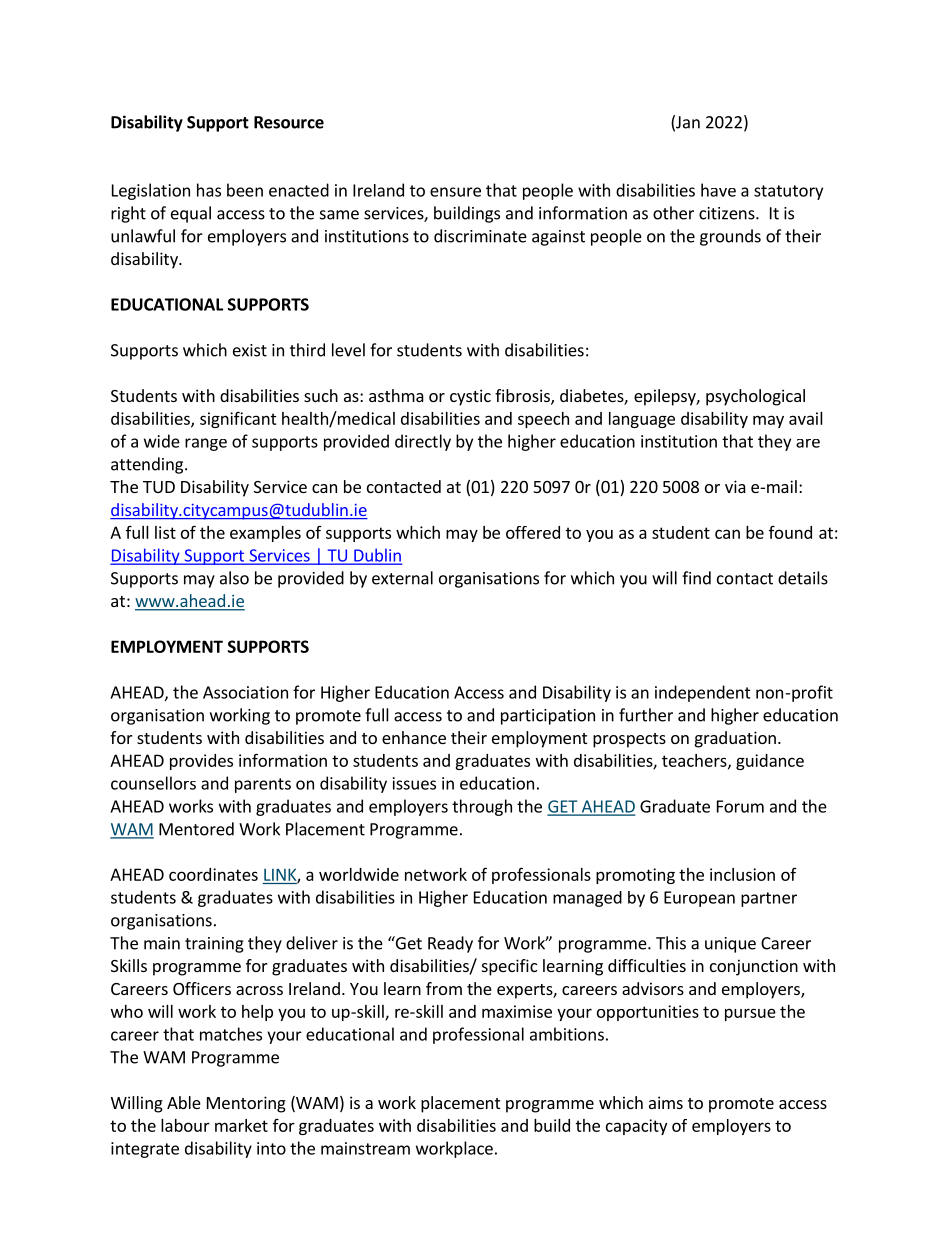  What do you see at coordinates (755, 397) in the screenshot?
I see `psychological` at bounding box center [755, 397].
